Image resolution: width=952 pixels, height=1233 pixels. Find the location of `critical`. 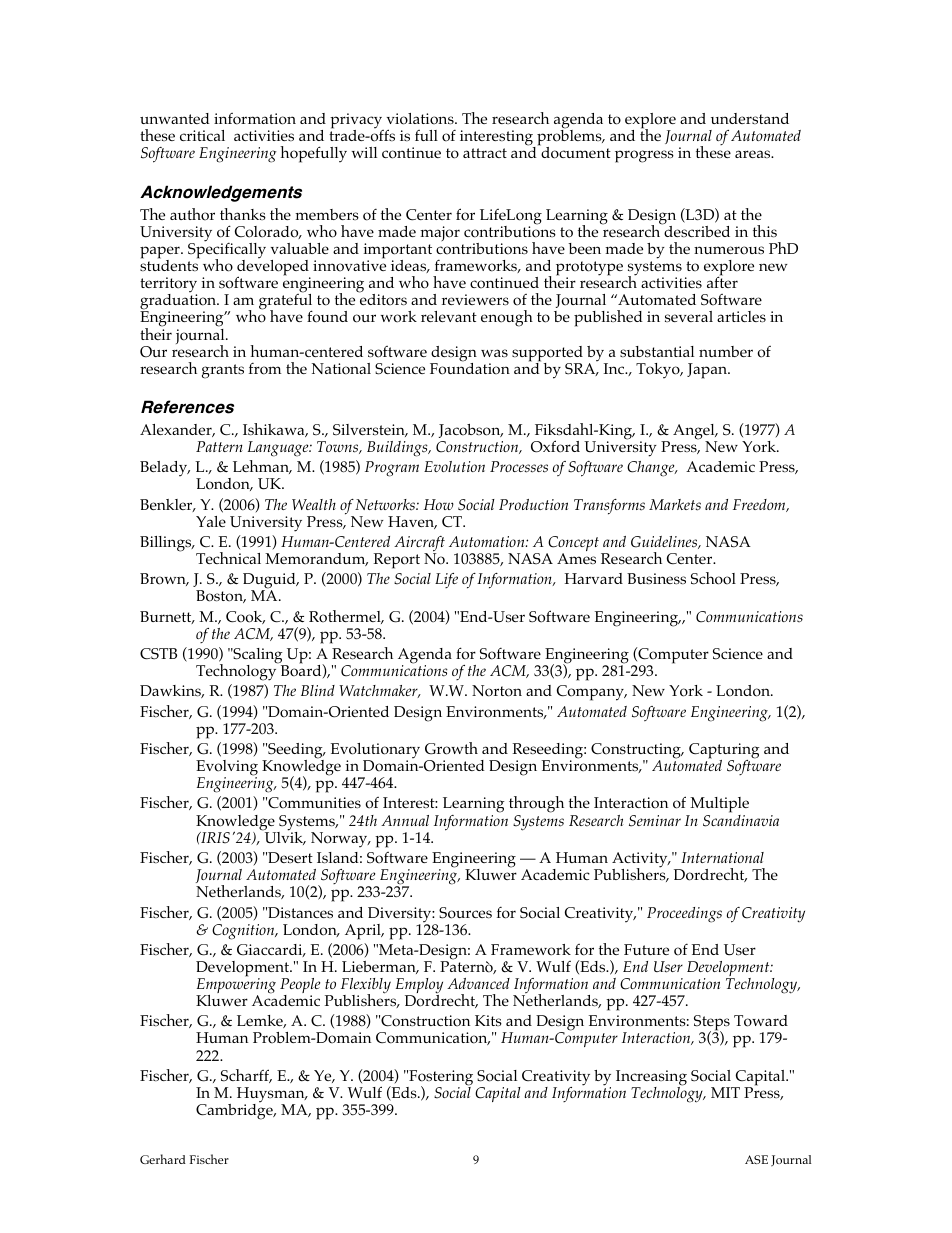

critical is located at coordinates (202, 135).
